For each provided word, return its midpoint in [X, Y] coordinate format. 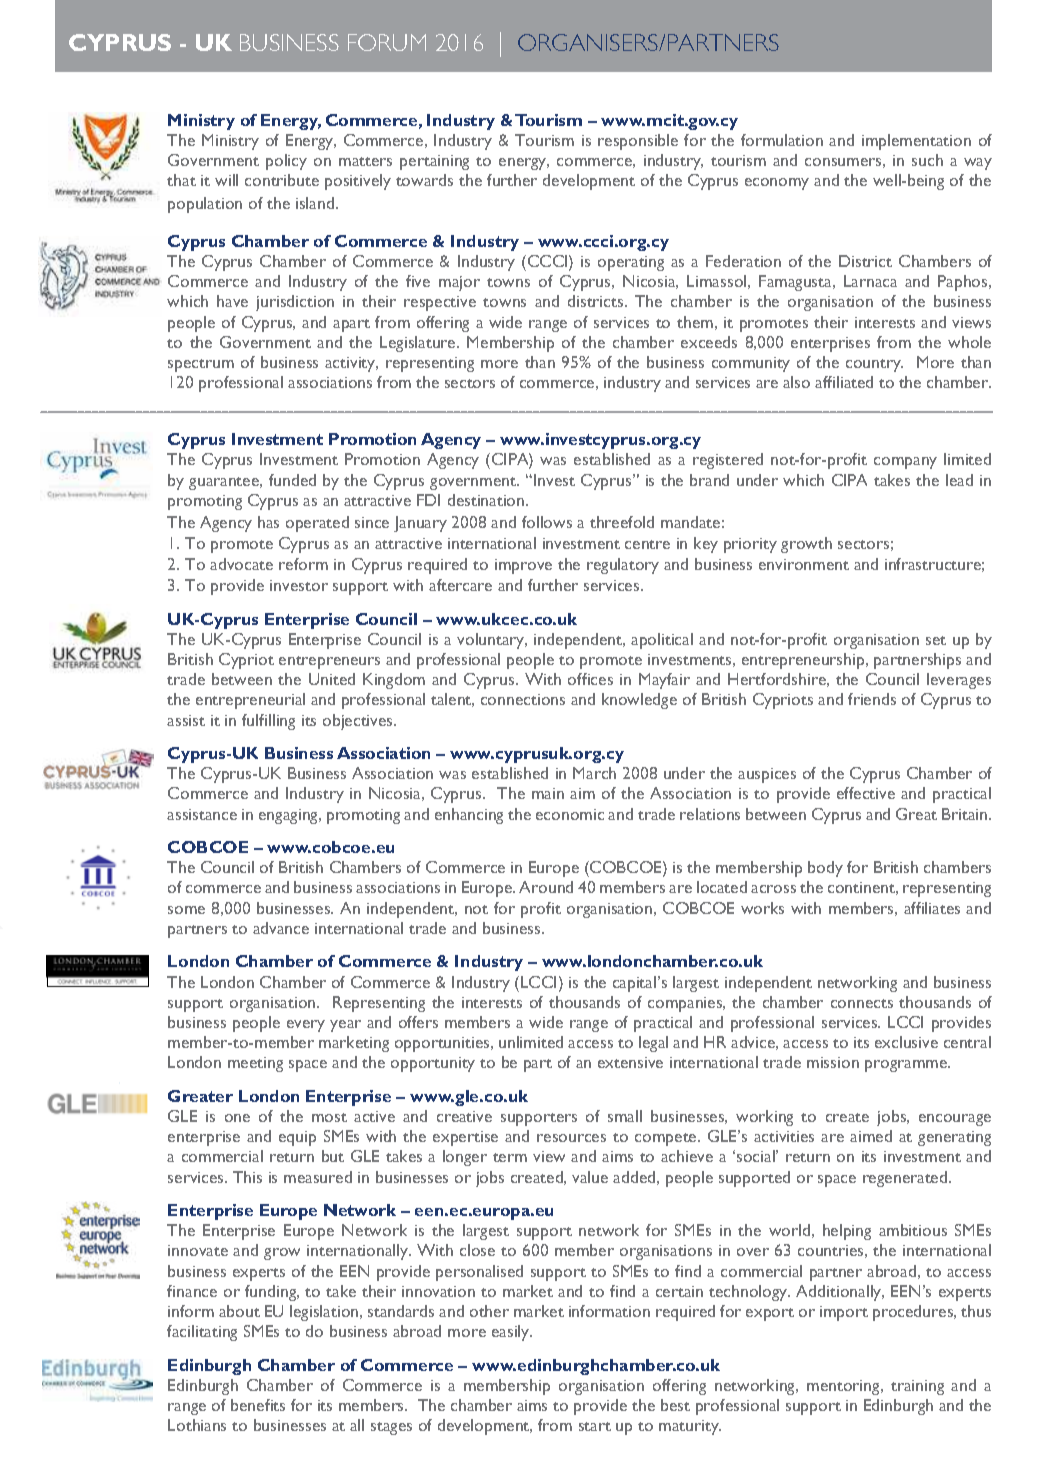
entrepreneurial [250, 701]
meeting [255, 1064]
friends [872, 699]
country [874, 365]
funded [292, 480]
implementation [916, 142]
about [239, 1311]
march [594, 773]
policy [286, 162]
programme [907, 1066]
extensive [630, 1062]
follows [547, 522]
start [595, 1426]
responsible [638, 142]
